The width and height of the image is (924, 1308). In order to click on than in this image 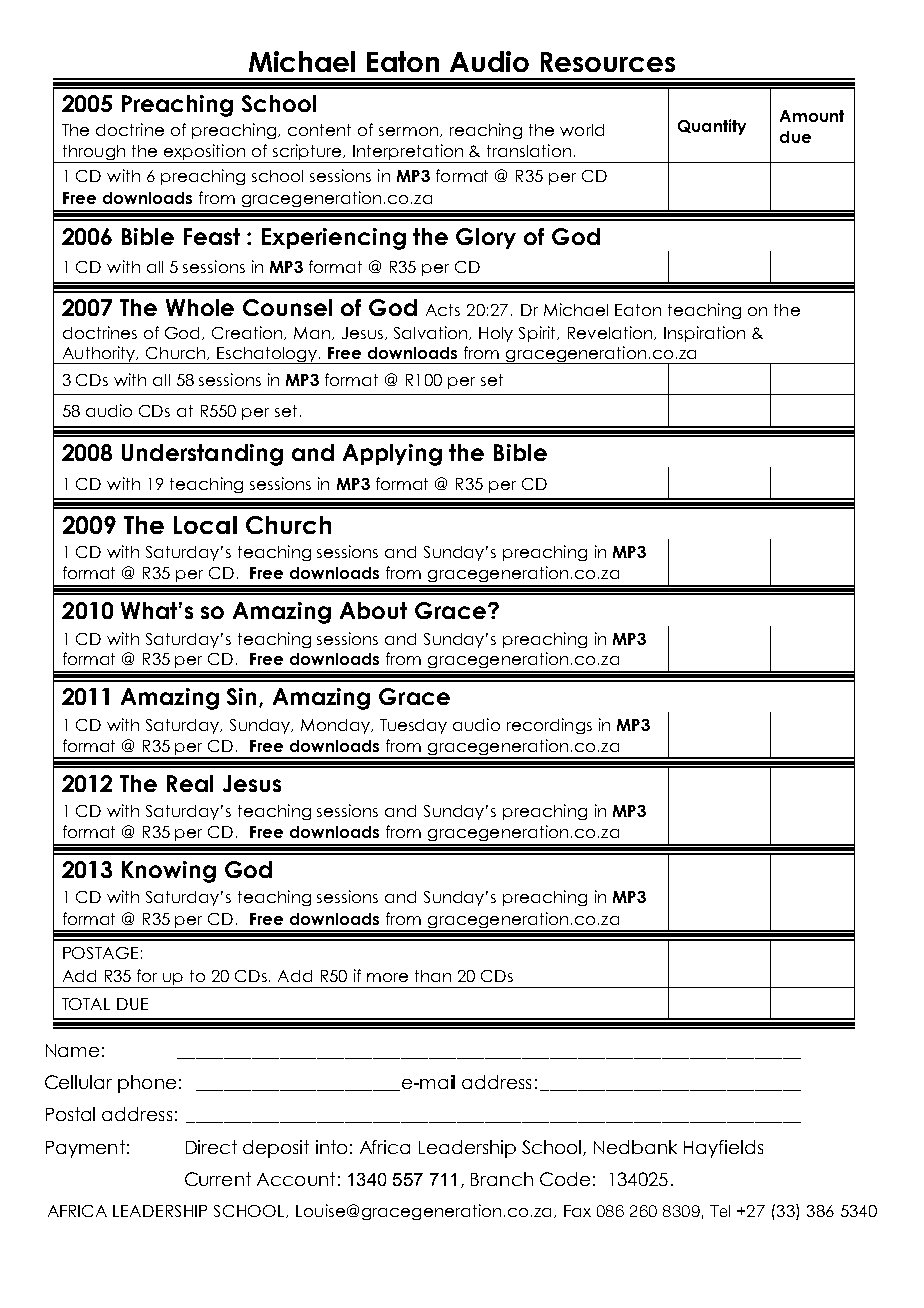, I will do `click(433, 976)`.
